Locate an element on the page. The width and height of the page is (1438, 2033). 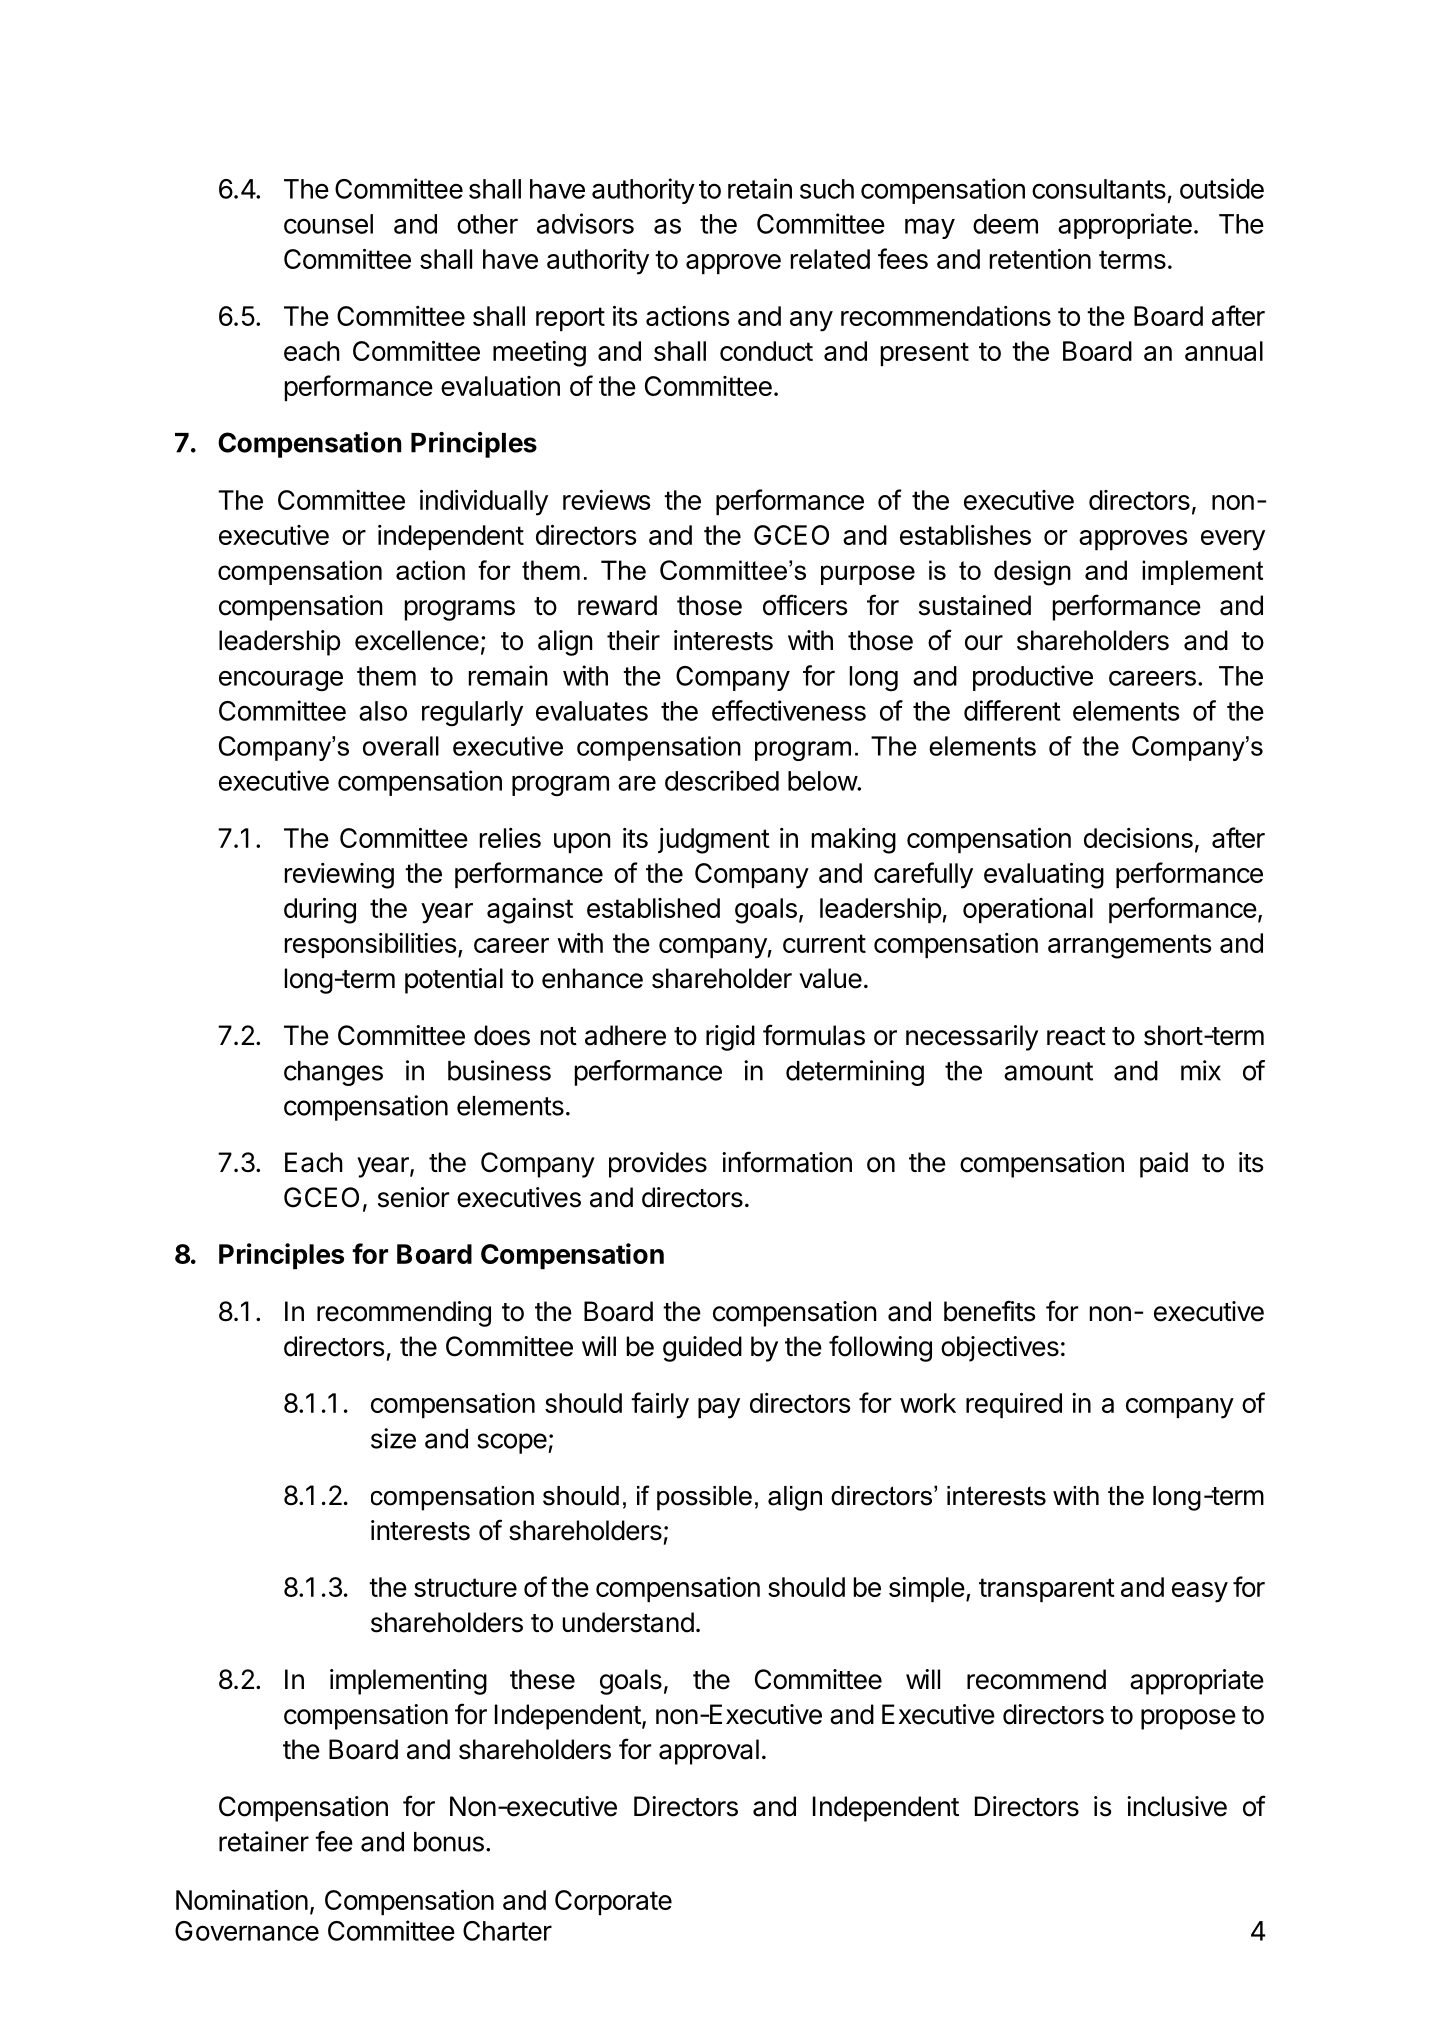
objectives is located at coordinates (1000, 1349).
